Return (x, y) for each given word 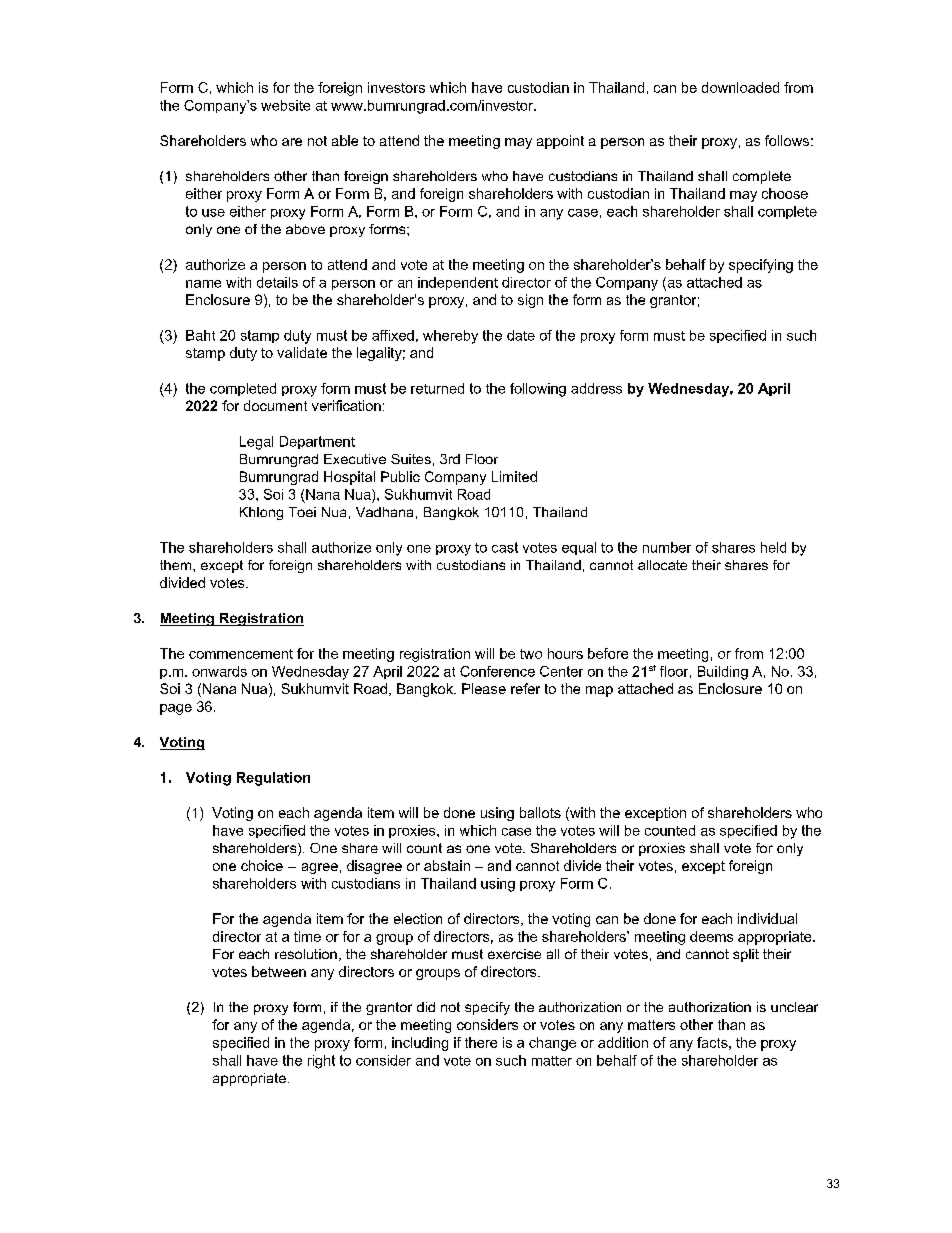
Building (723, 673)
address (596, 388)
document (275, 405)
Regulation (273, 779)
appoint (560, 142)
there (481, 1042)
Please (484, 688)
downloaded (740, 87)
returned (437, 388)
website (285, 105)
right (321, 1062)
